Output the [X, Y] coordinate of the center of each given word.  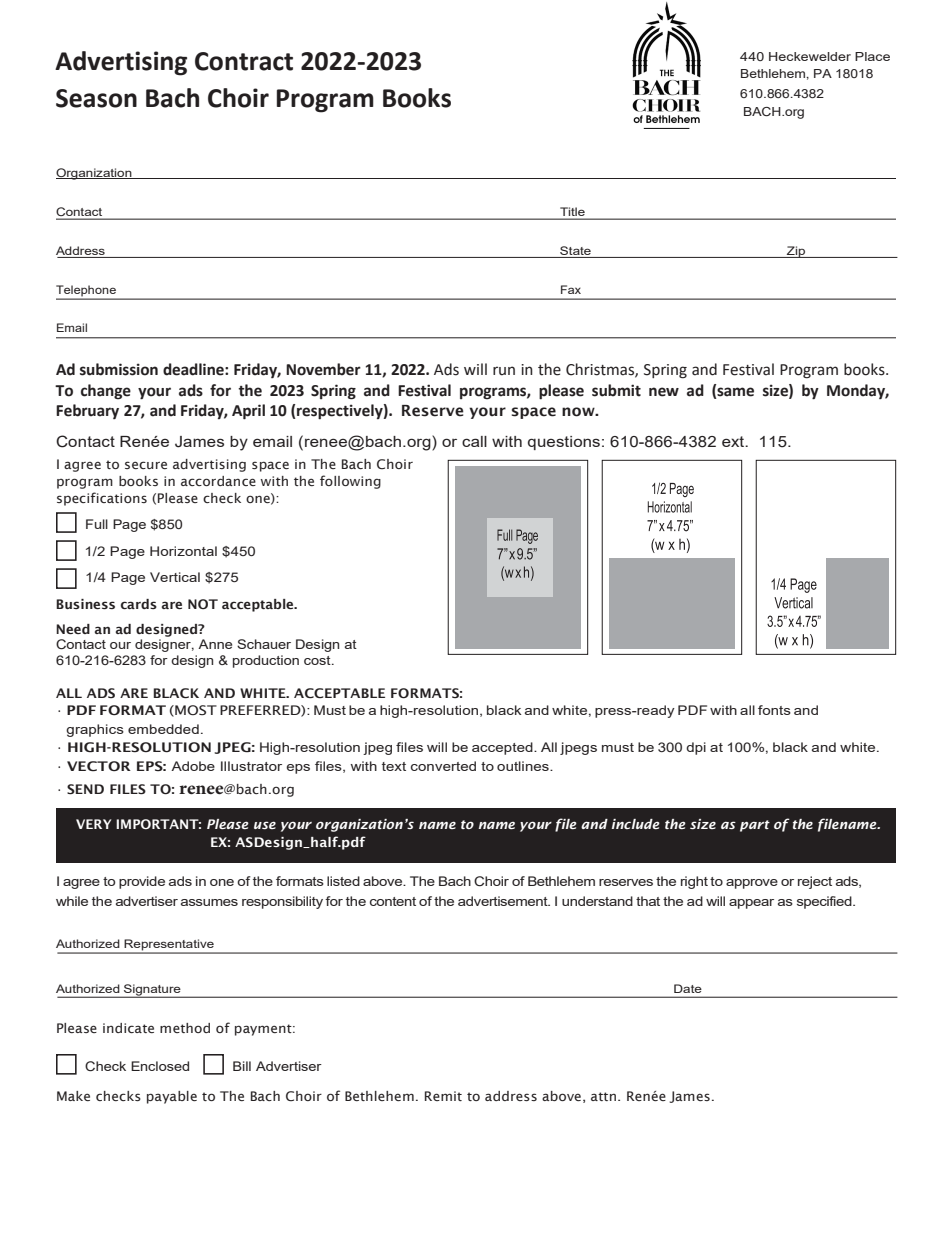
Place [872, 56]
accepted [503, 748]
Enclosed [160, 1066]
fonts [774, 710]
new [664, 392]
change [106, 392]
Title [572, 213]
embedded [163, 729]
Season [96, 98]
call [474, 441]
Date [687, 988]
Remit [443, 1096]
